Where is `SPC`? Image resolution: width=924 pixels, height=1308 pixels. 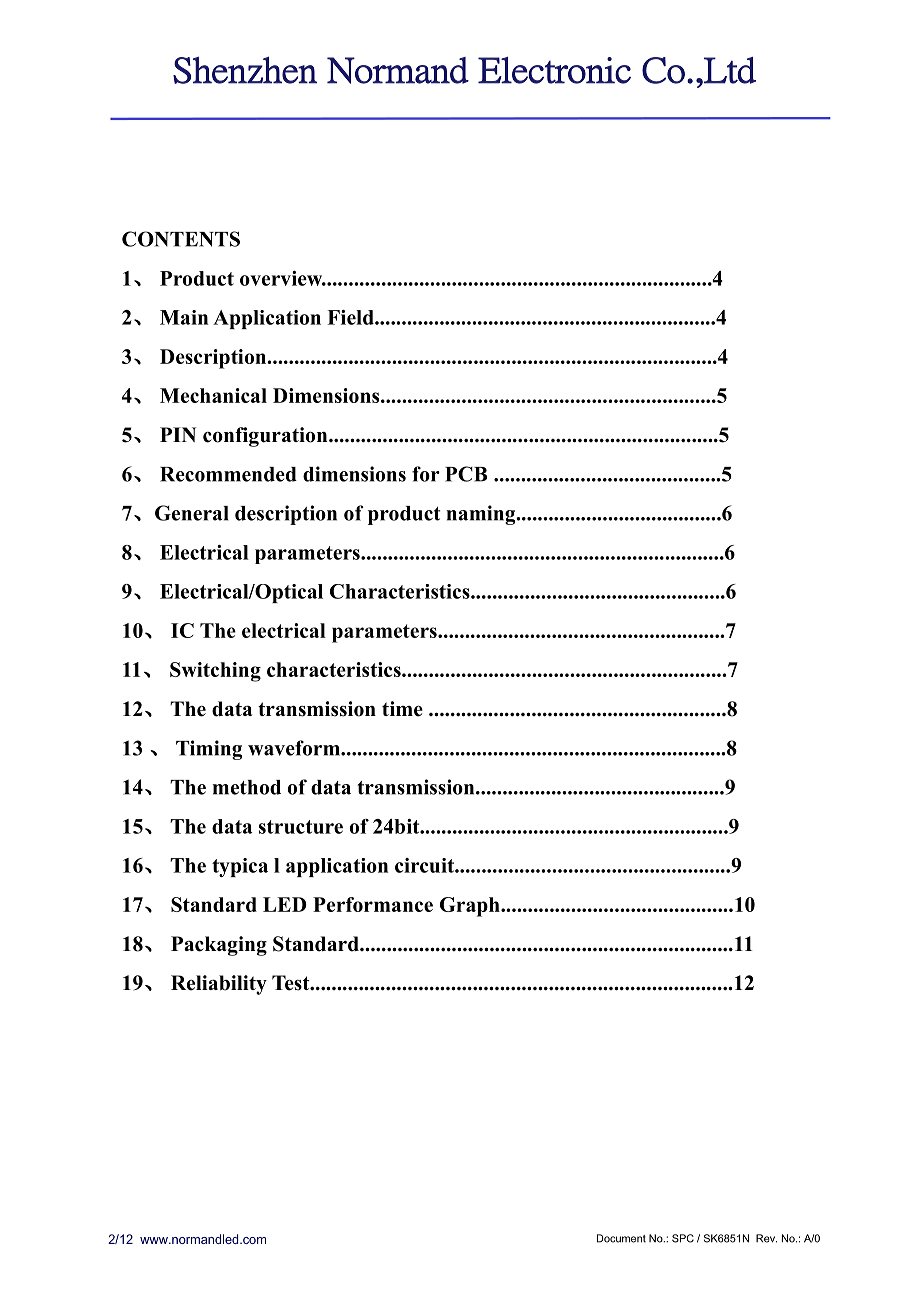
SPC is located at coordinates (683, 1238).
